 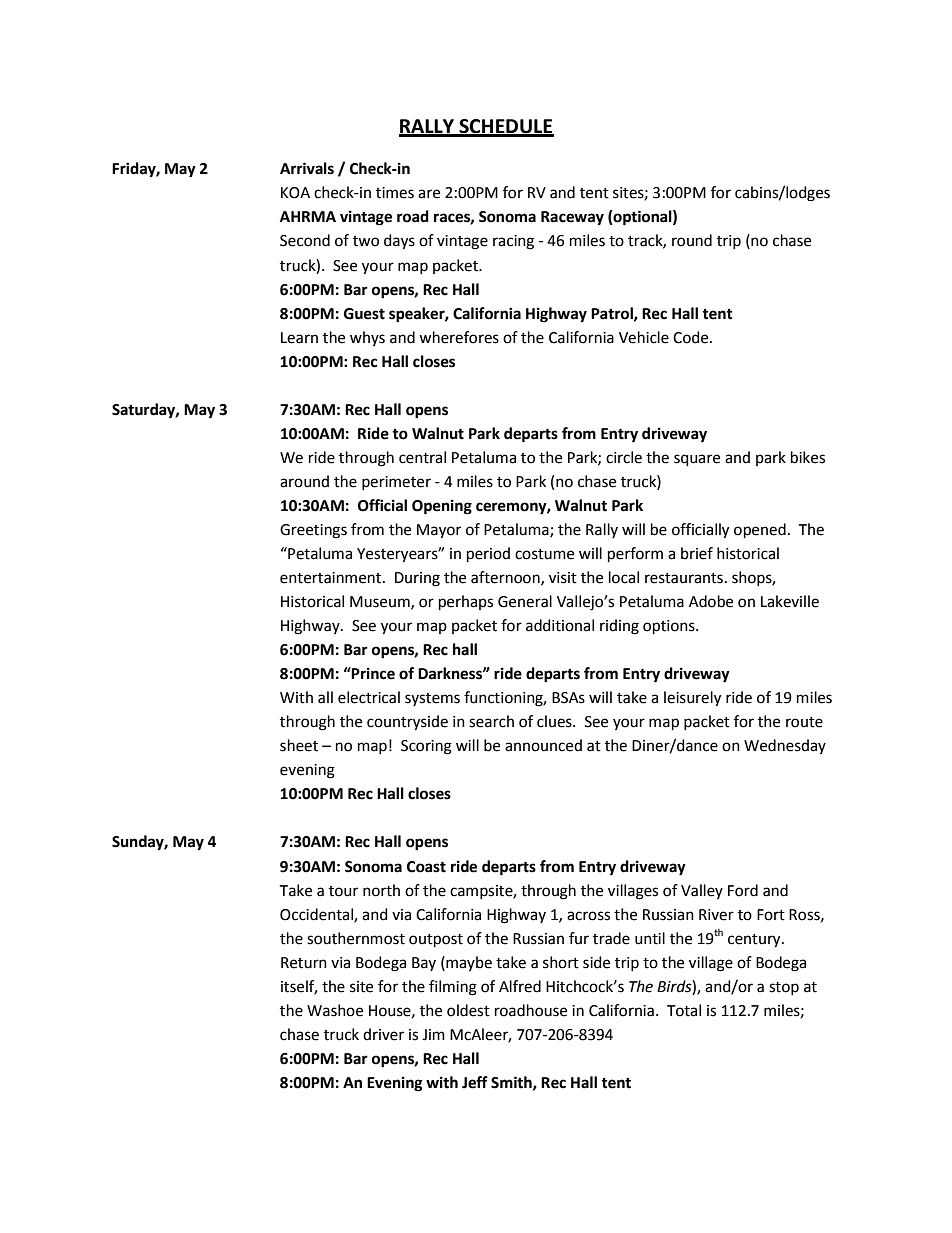 What do you see at coordinates (572, 218) in the screenshot?
I see `Raceway` at bounding box center [572, 218].
